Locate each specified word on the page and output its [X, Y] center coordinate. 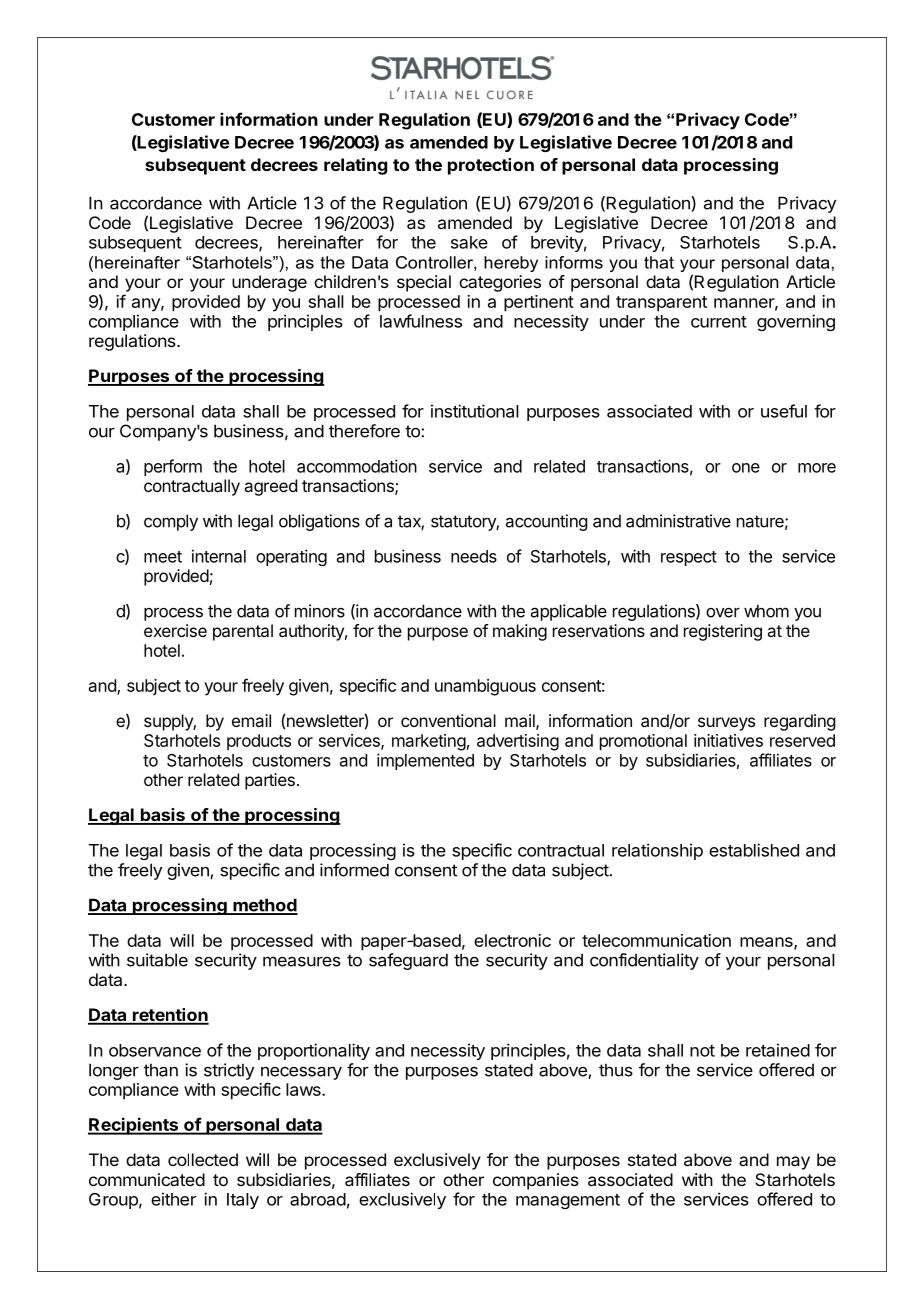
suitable [157, 960]
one [746, 468]
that [659, 262]
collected [203, 1159]
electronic [512, 940]
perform [173, 467]
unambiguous [485, 687]
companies [536, 1181]
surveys [726, 724]
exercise [175, 630]
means [767, 943]
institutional [475, 411]
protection [491, 166]
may [793, 1163]
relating [356, 166]
